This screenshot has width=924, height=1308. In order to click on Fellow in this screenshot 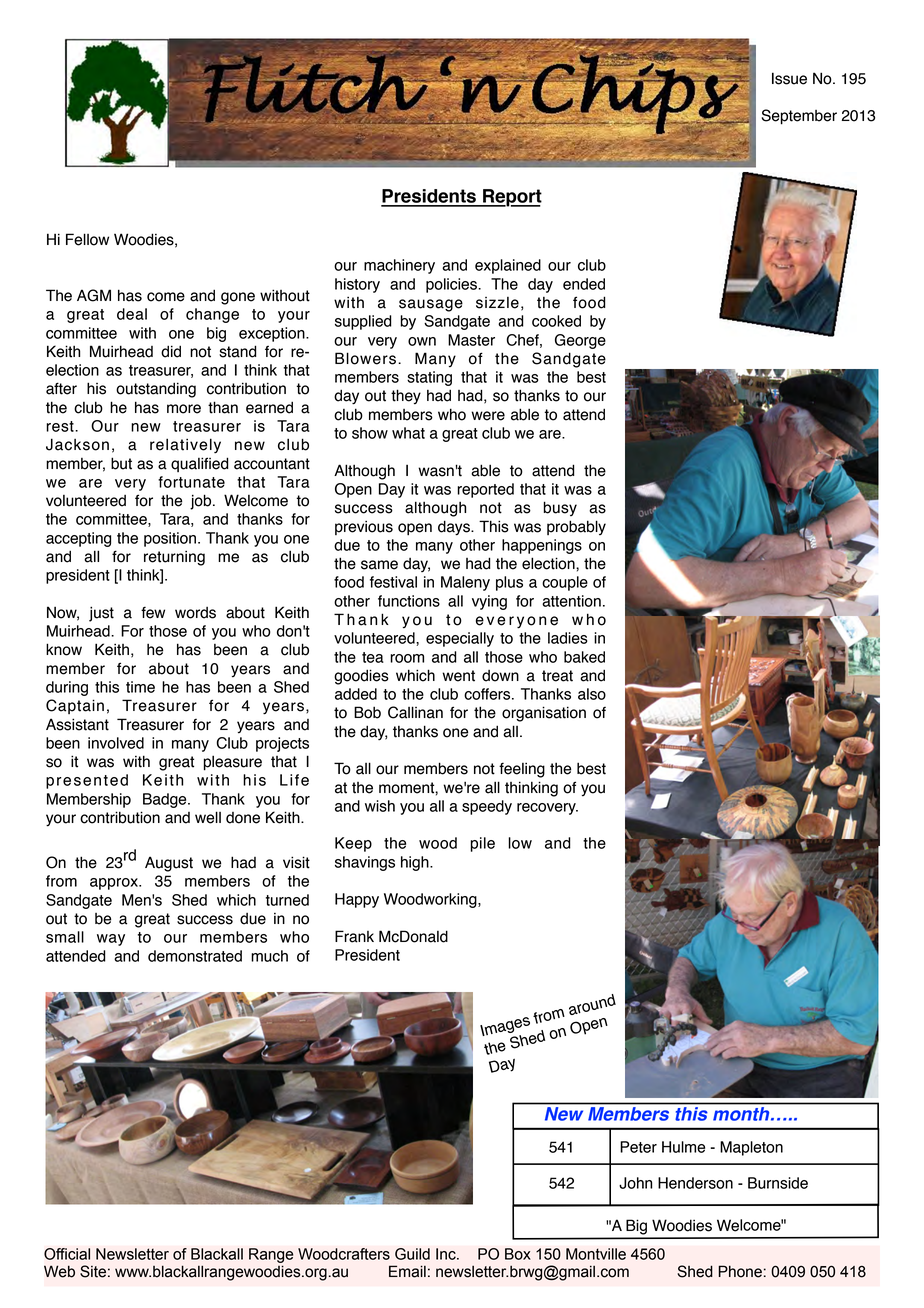, I will do `click(87, 239)`.
